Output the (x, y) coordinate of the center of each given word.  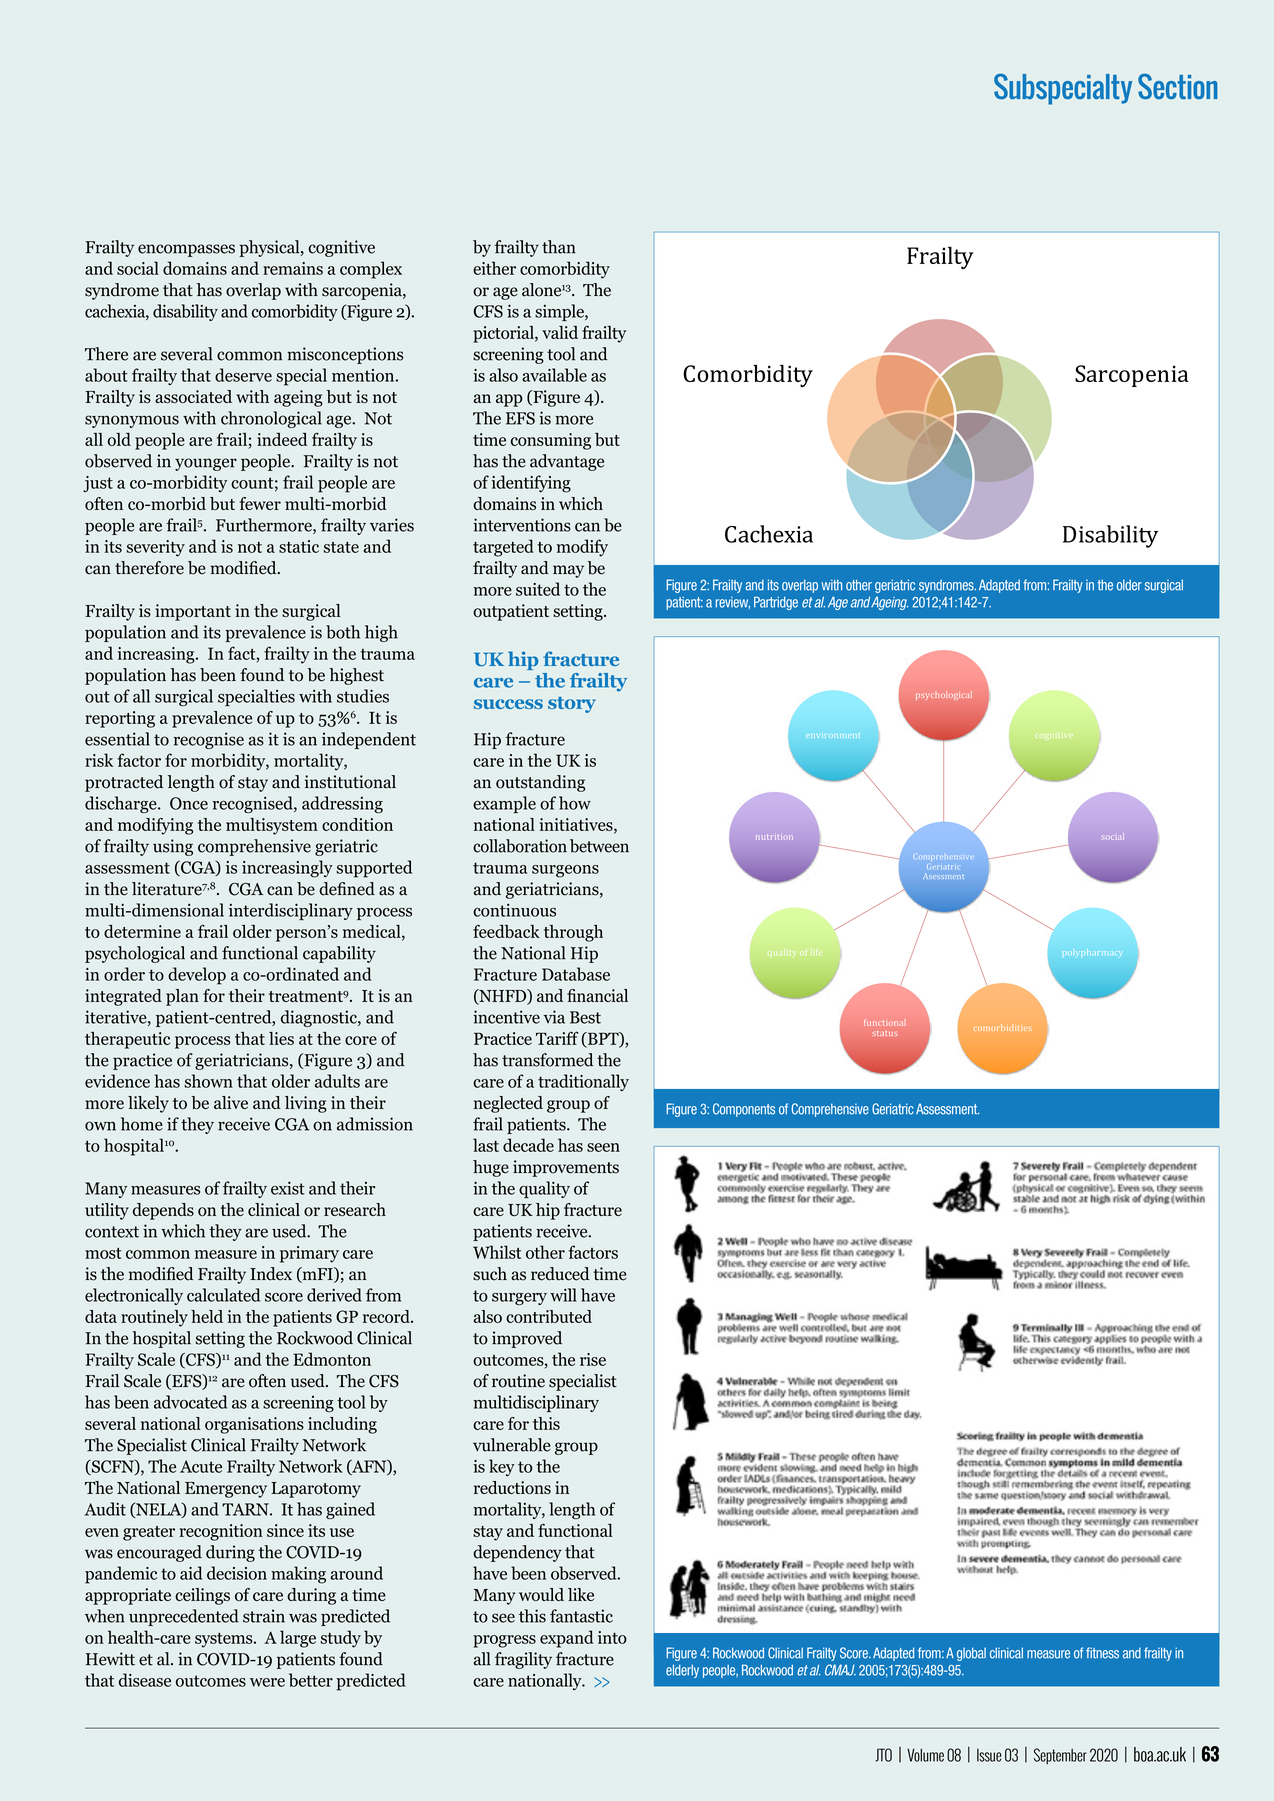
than (559, 247)
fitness (1102, 1653)
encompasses (186, 250)
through (573, 933)
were (267, 1682)
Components (744, 1110)
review (733, 603)
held (207, 1316)
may (568, 571)
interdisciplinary (291, 911)
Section (1177, 86)
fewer (260, 503)
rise (593, 1359)
